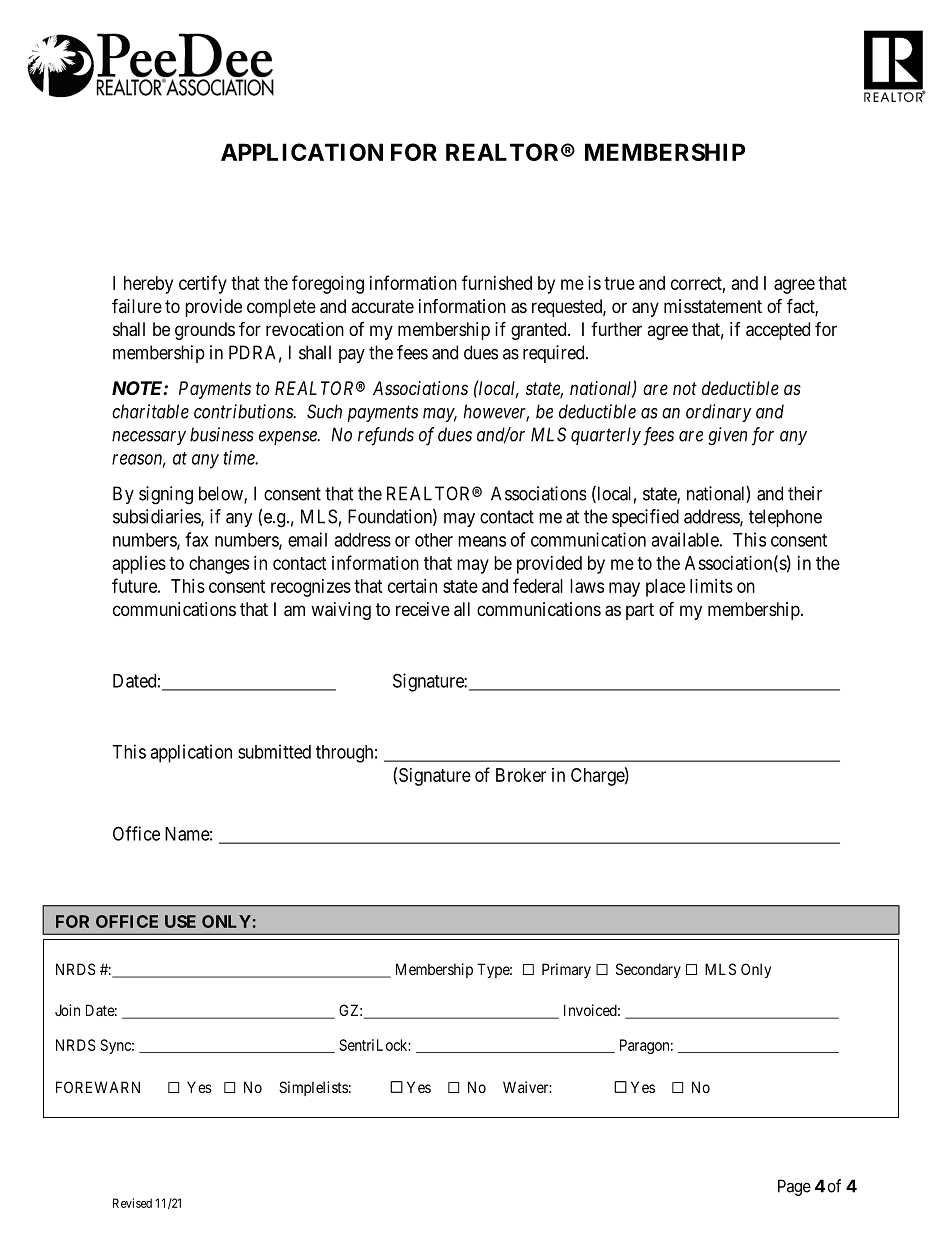 The height and width of the screenshot is (1233, 952). Describe the element at coordinates (132, 1203) in the screenshot. I see `Revised` at that location.
